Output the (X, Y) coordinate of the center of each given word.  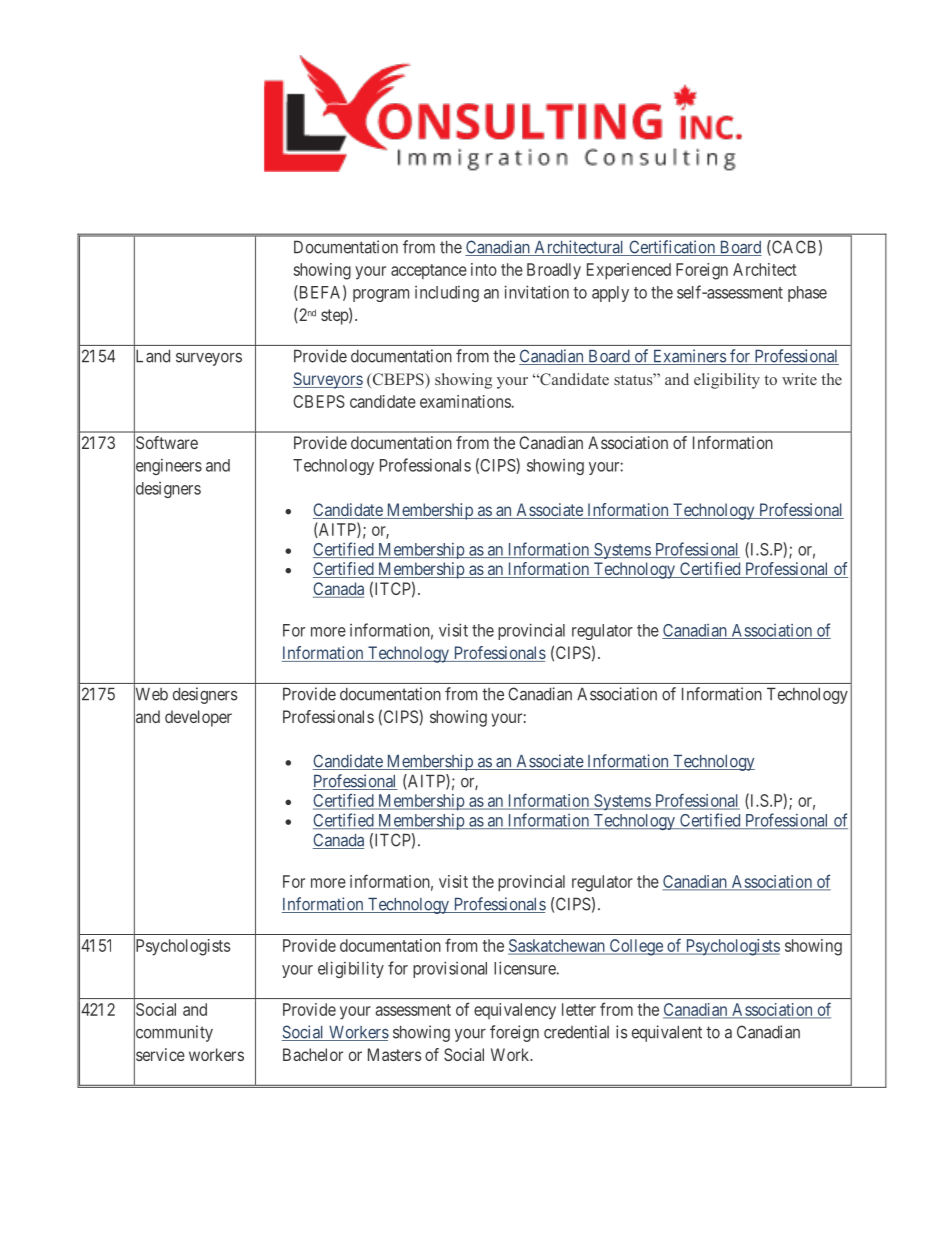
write (799, 379)
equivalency (515, 1011)
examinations (465, 401)
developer (198, 718)
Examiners (689, 357)
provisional (450, 969)
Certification (672, 248)
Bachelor (313, 1054)
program (381, 295)
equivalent (667, 1033)
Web (151, 694)
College (636, 947)
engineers (168, 467)
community (173, 1034)
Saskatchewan (557, 946)
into (484, 269)
